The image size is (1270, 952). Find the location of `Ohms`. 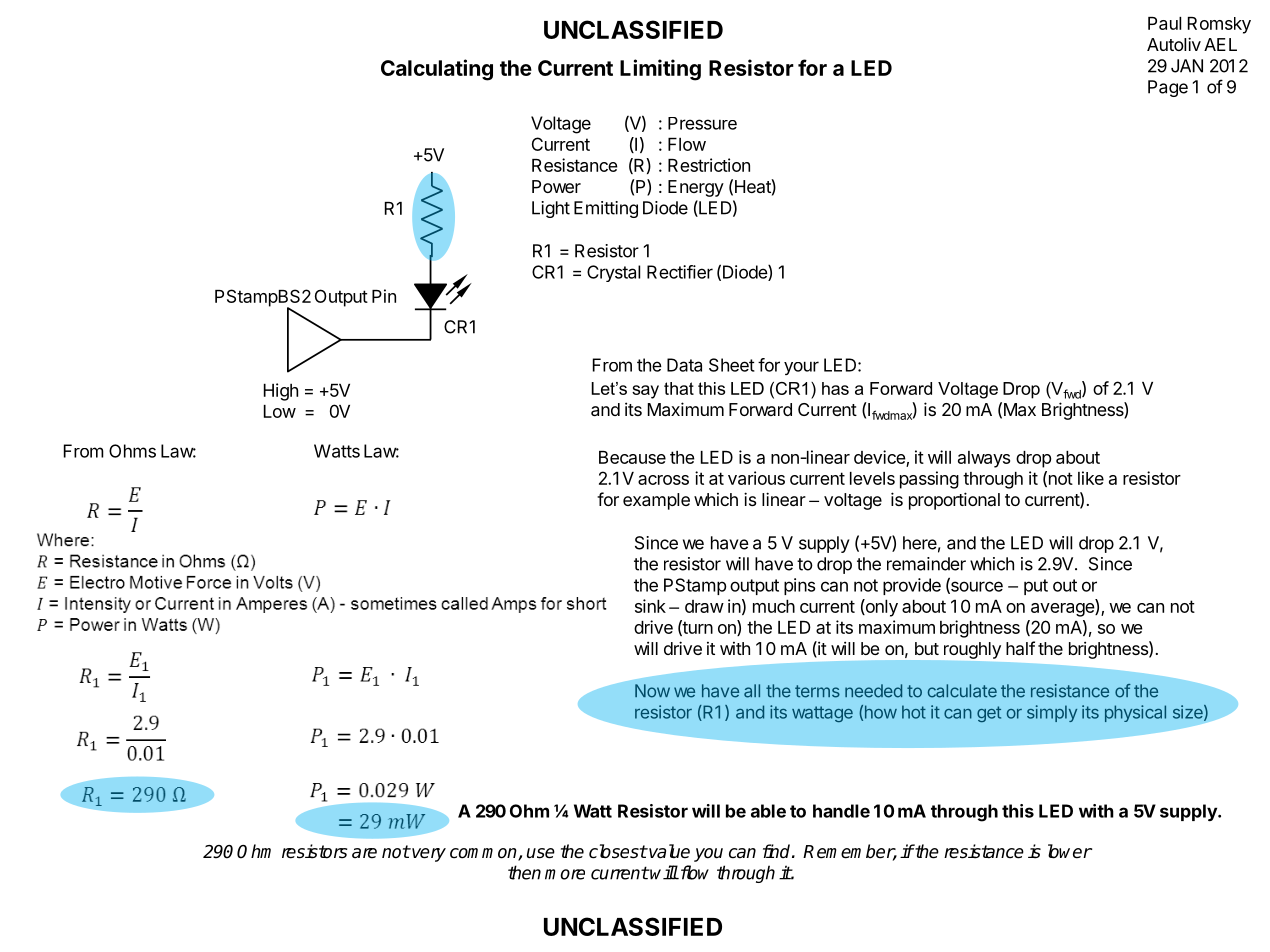

Ohms is located at coordinates (132, 451).
